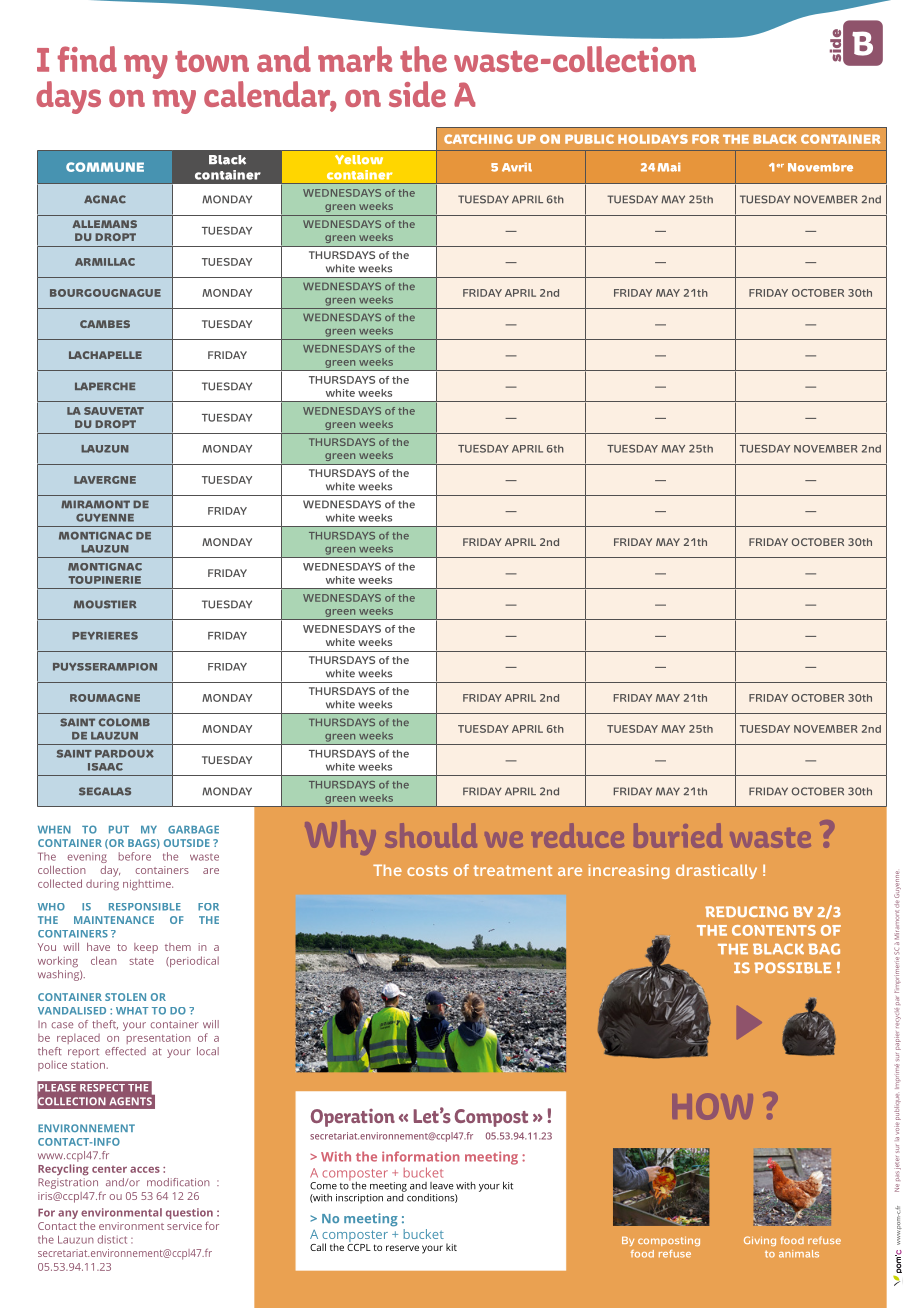  I want to click on PUBLIC, so click(589, 139).
